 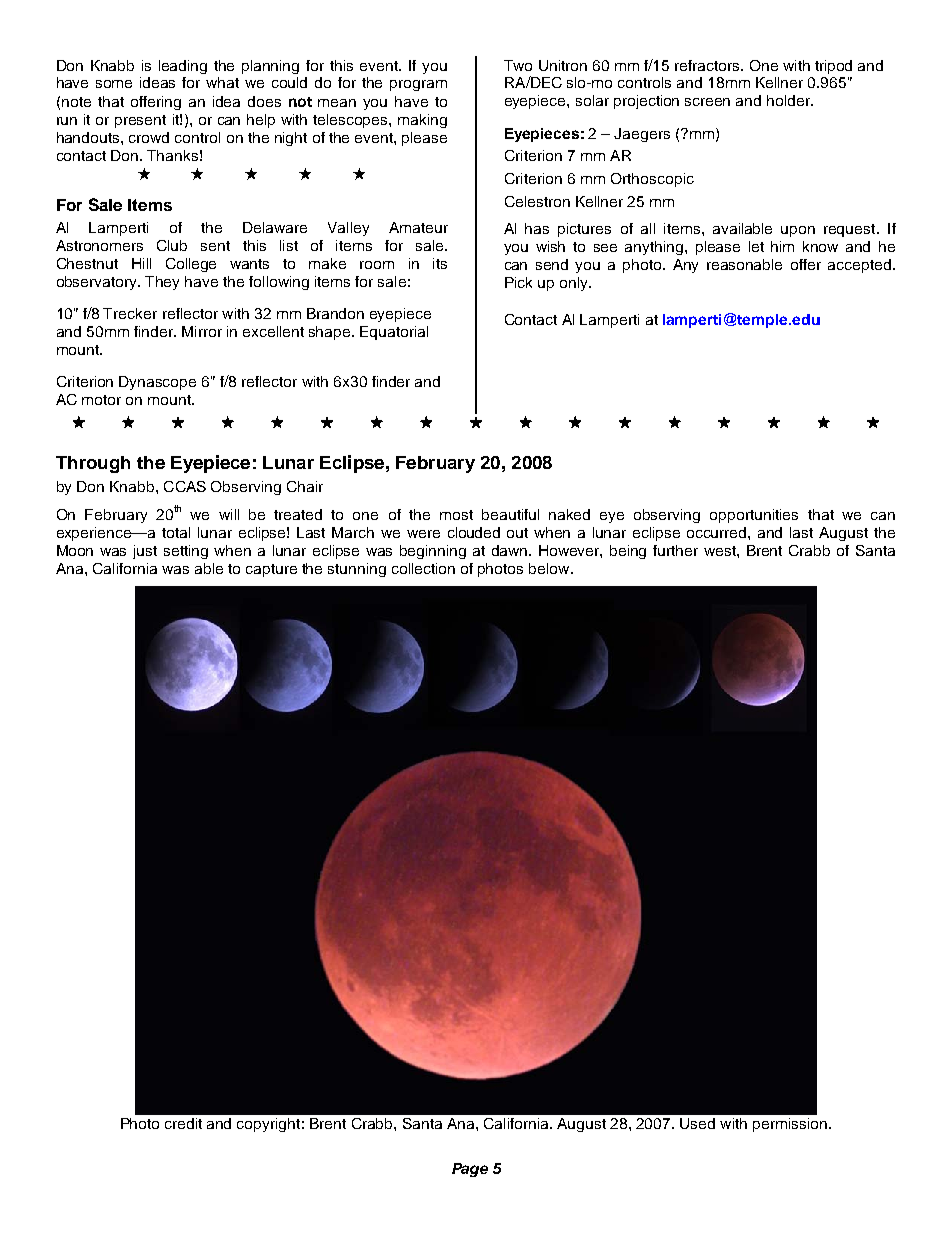 I want to click on most, so click(x=456, y=515).
